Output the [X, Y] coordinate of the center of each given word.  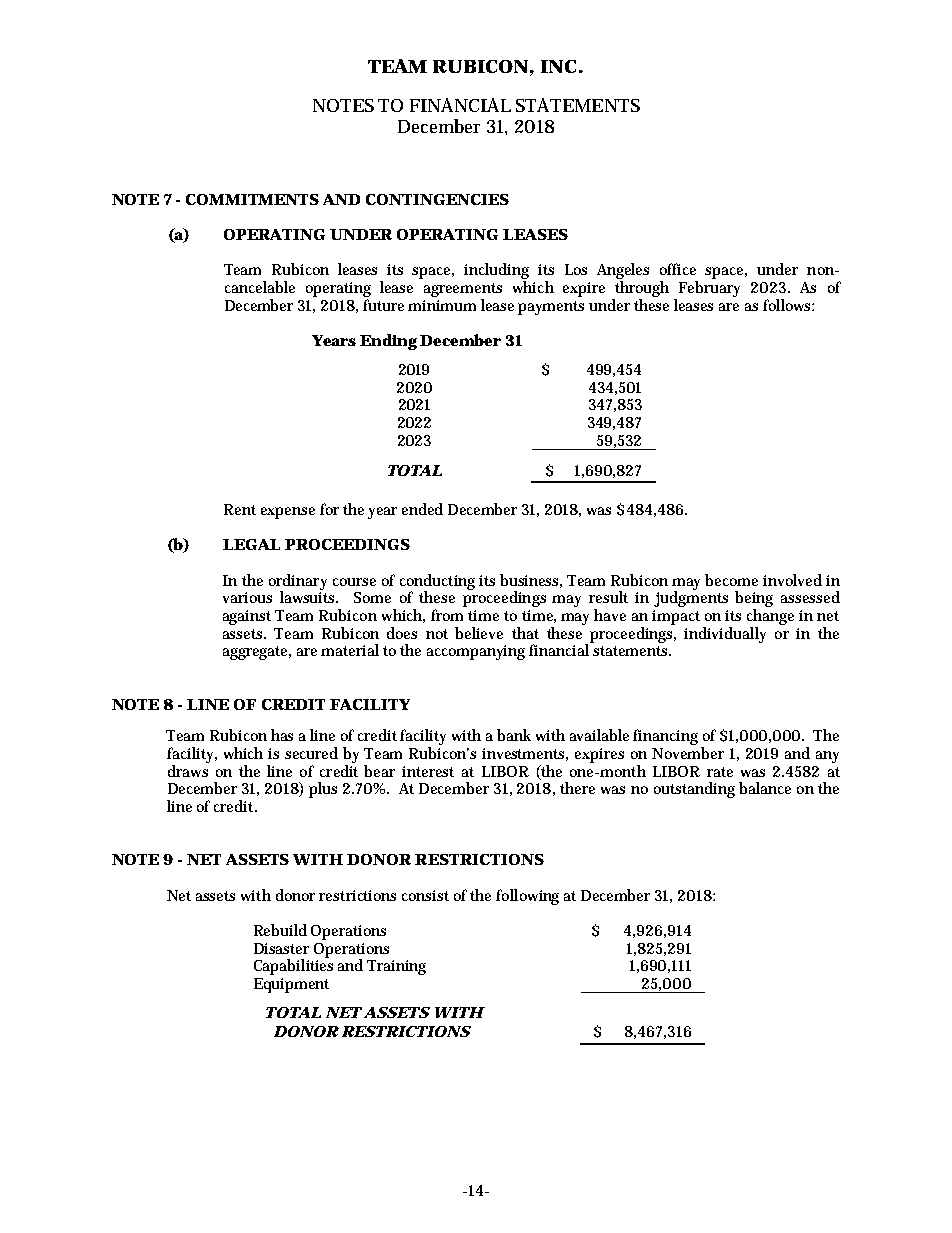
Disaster [281, 948]
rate [720, 772]
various [247, 597]
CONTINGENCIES [437, 199]
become [731, 580]
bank [514, 735]
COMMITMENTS [252, 199]
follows [788, 305]
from [447, 615]
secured [311, 753]
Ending [388, 342]
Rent [240, 509]
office [678, 269]
